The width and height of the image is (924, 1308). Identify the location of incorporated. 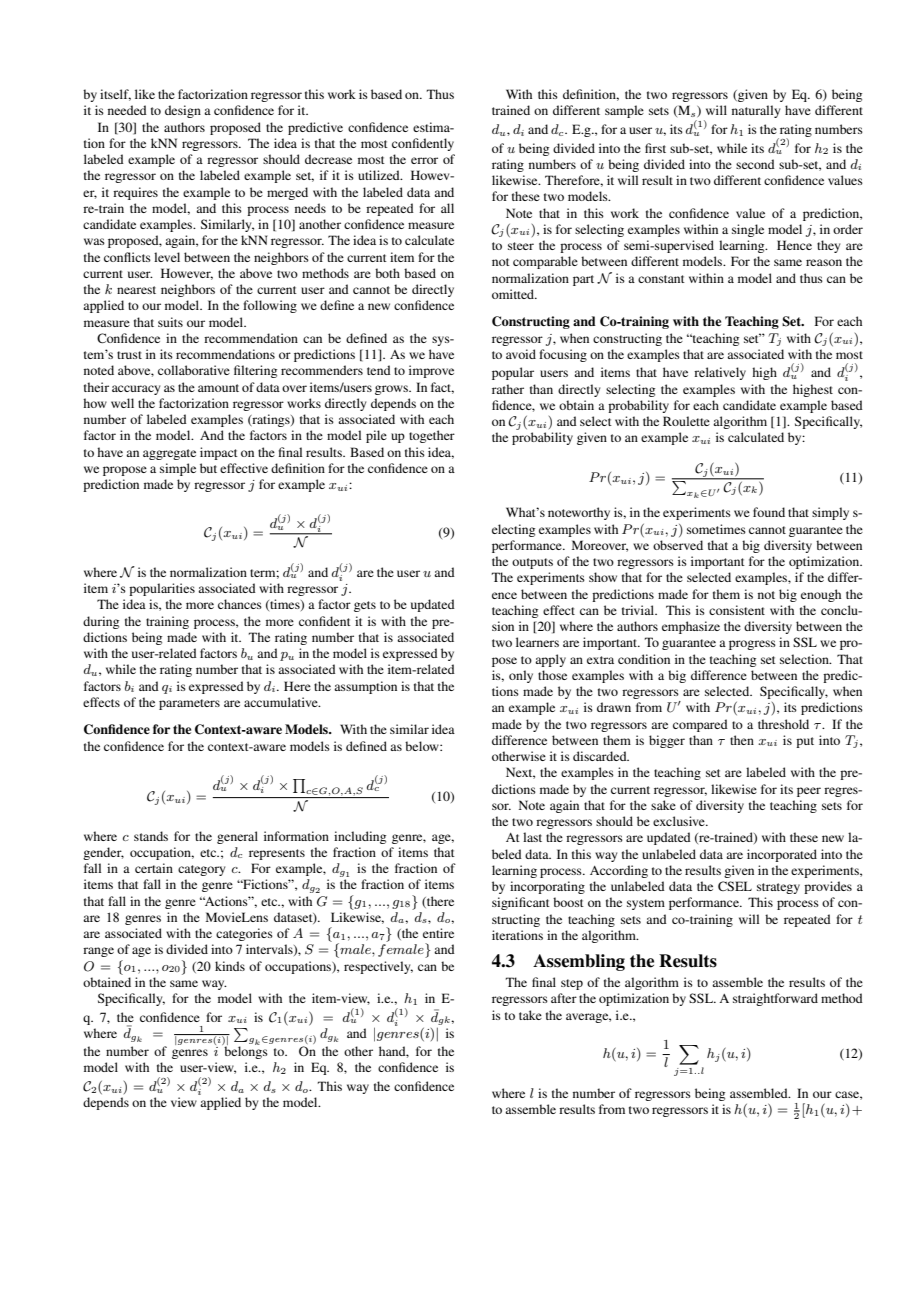
(782, 855).
